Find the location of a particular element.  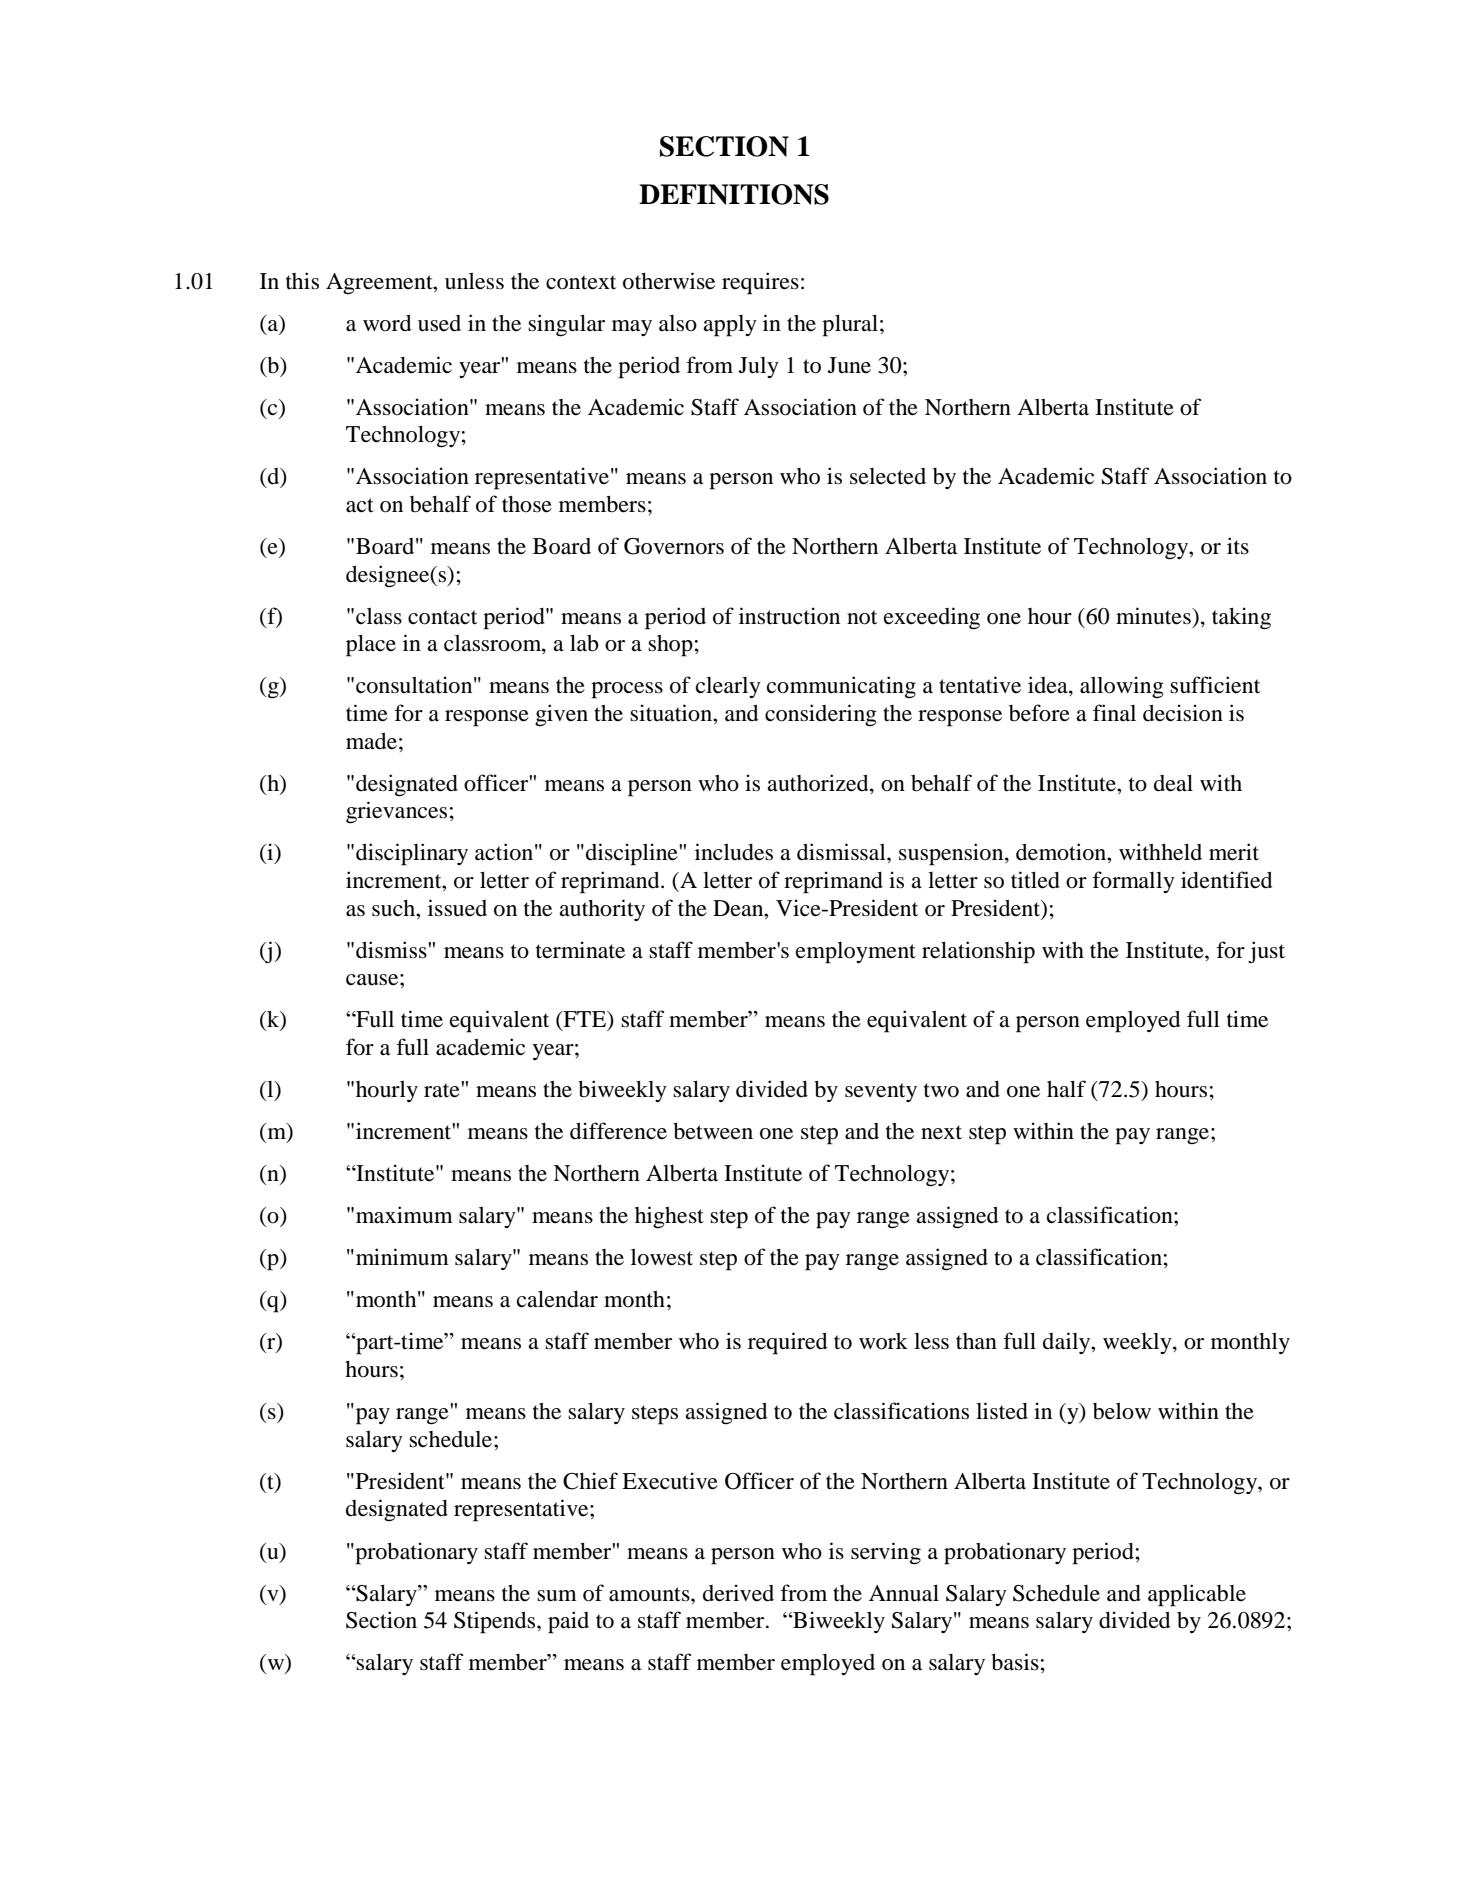

employment is located at coordinates (856, 953).
